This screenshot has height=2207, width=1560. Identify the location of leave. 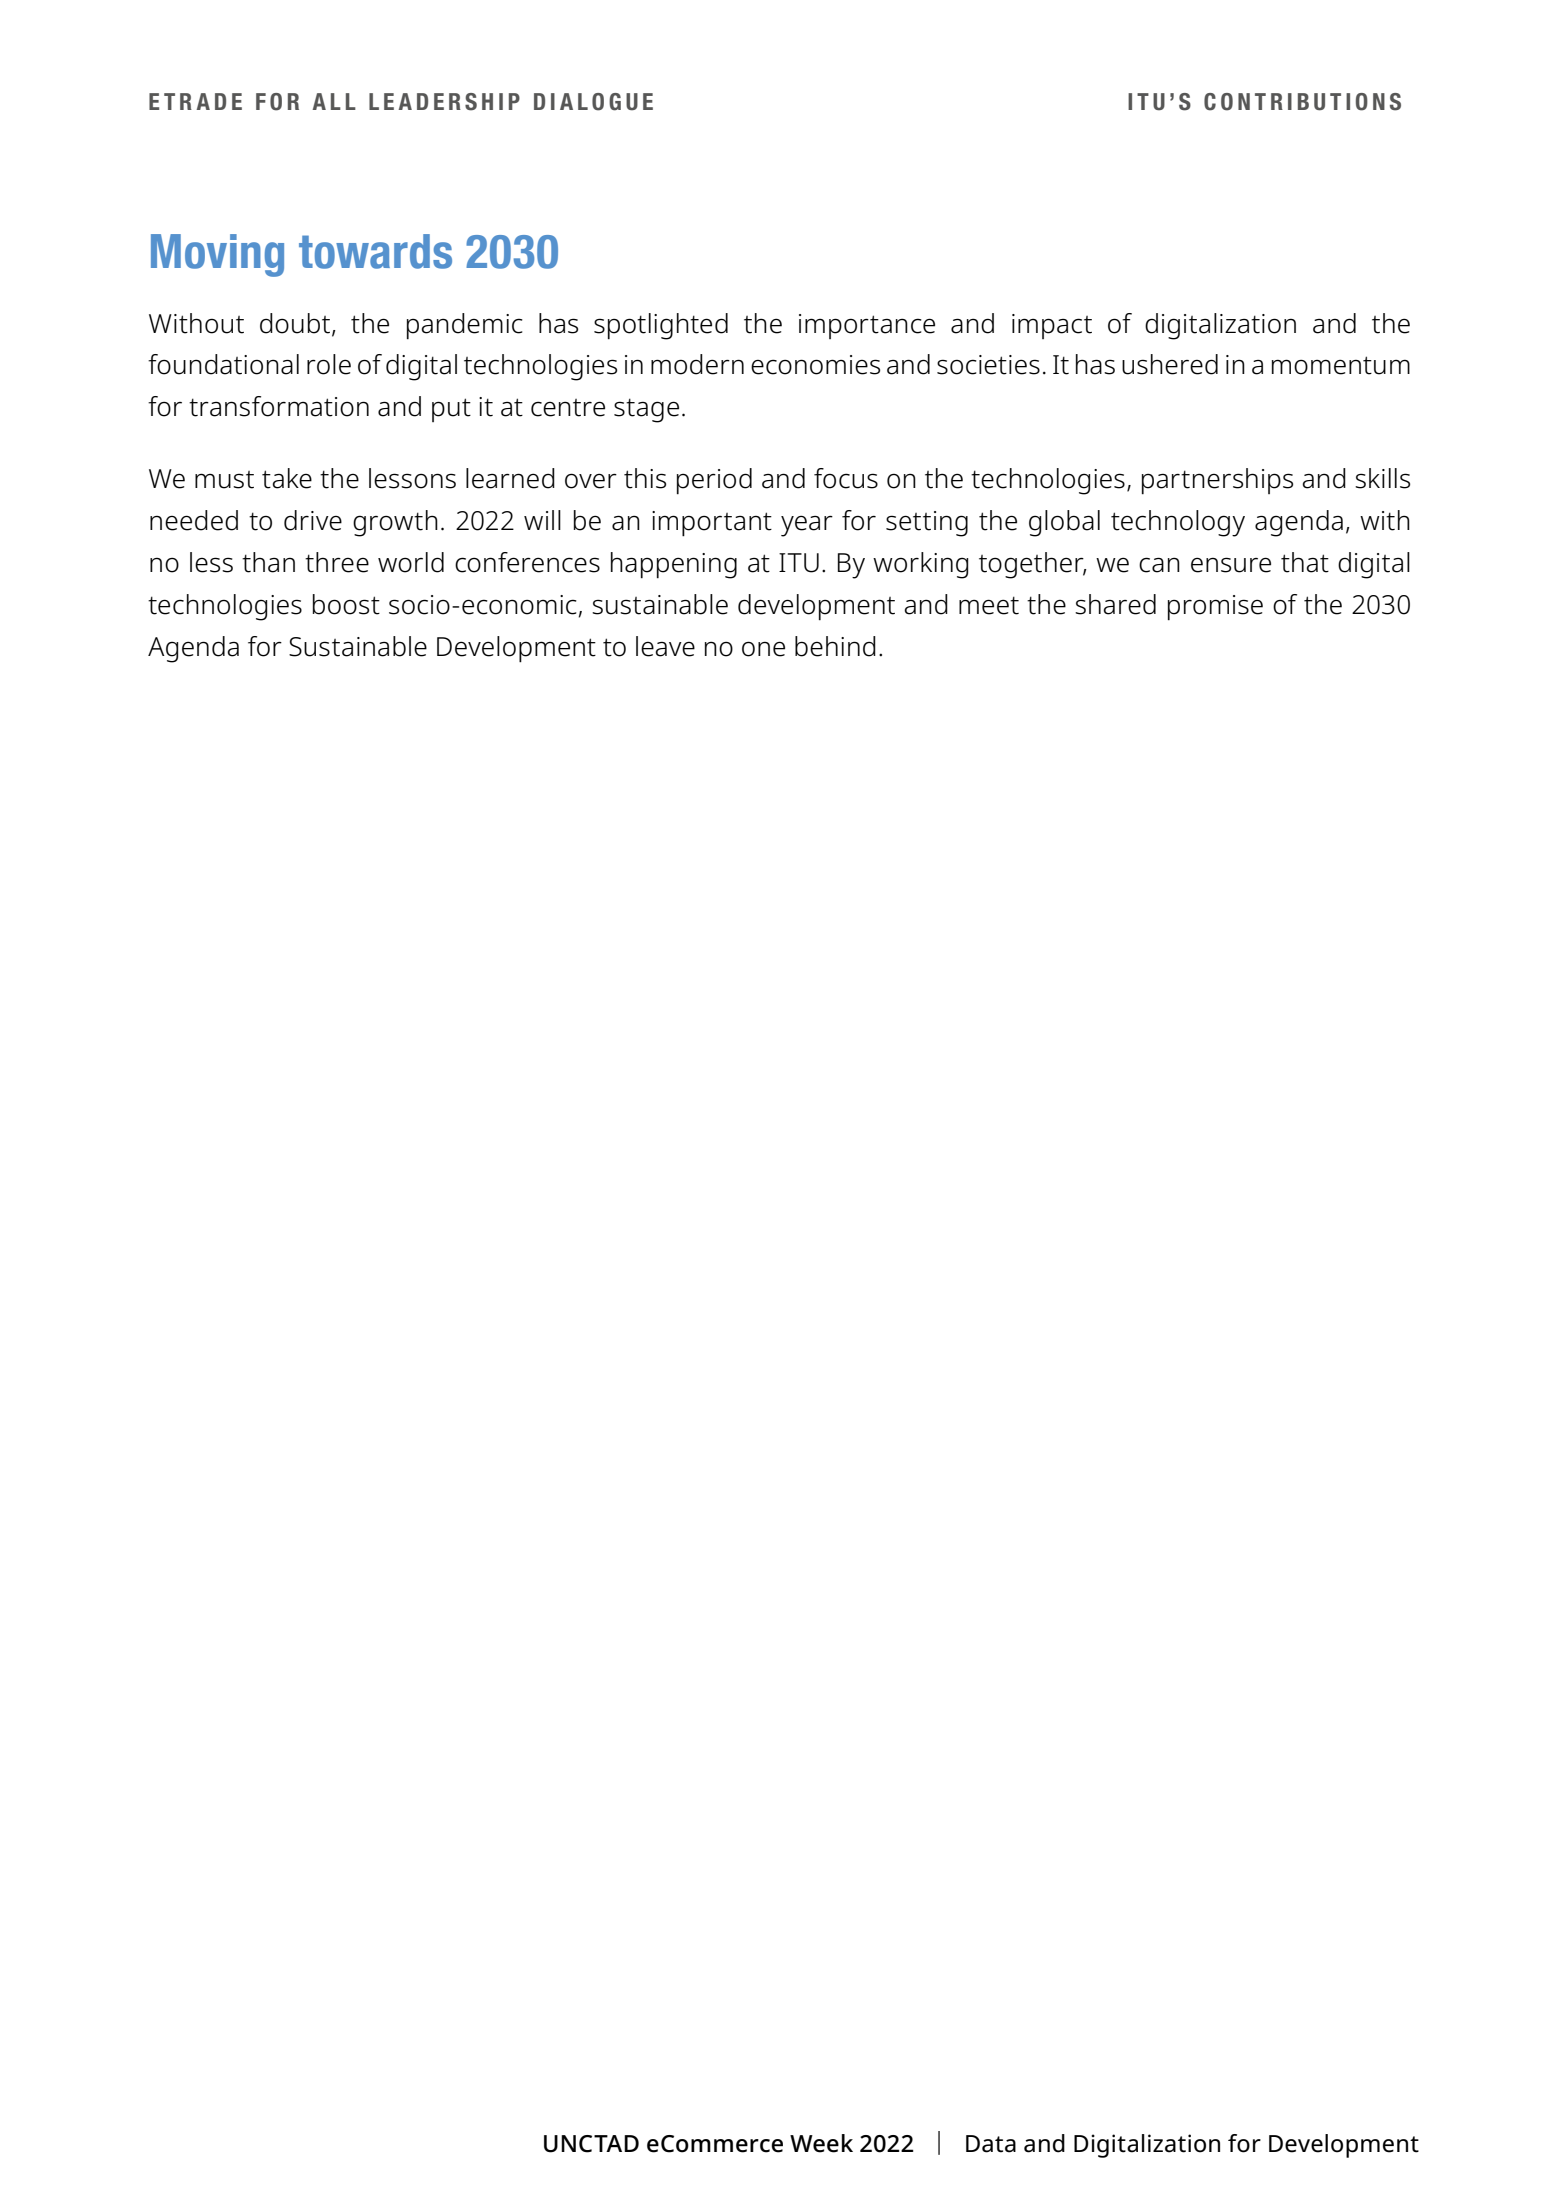
(665, 646).
